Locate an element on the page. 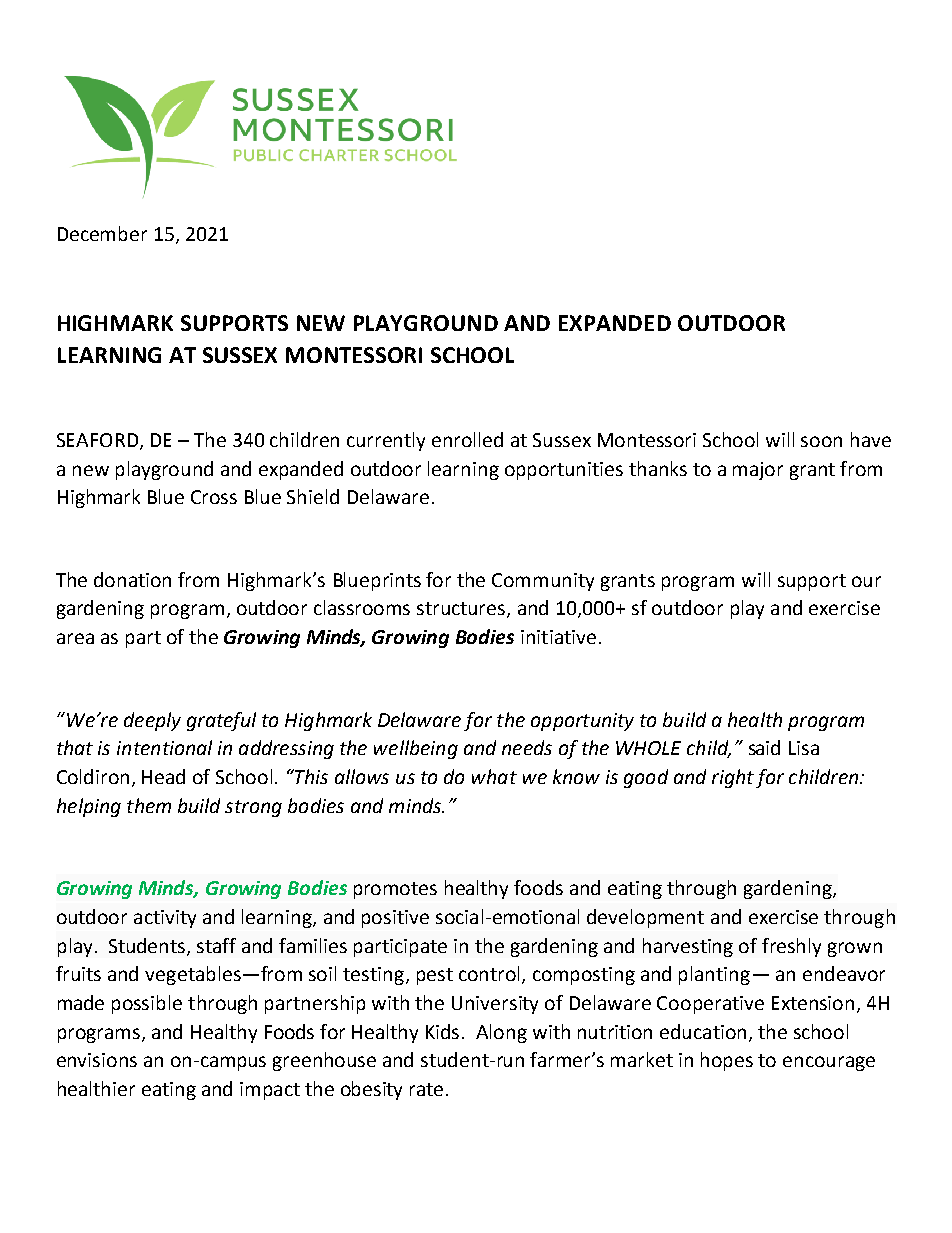 This image has width=952, height=1233. enrolled is located at coordinates (467, 439).
